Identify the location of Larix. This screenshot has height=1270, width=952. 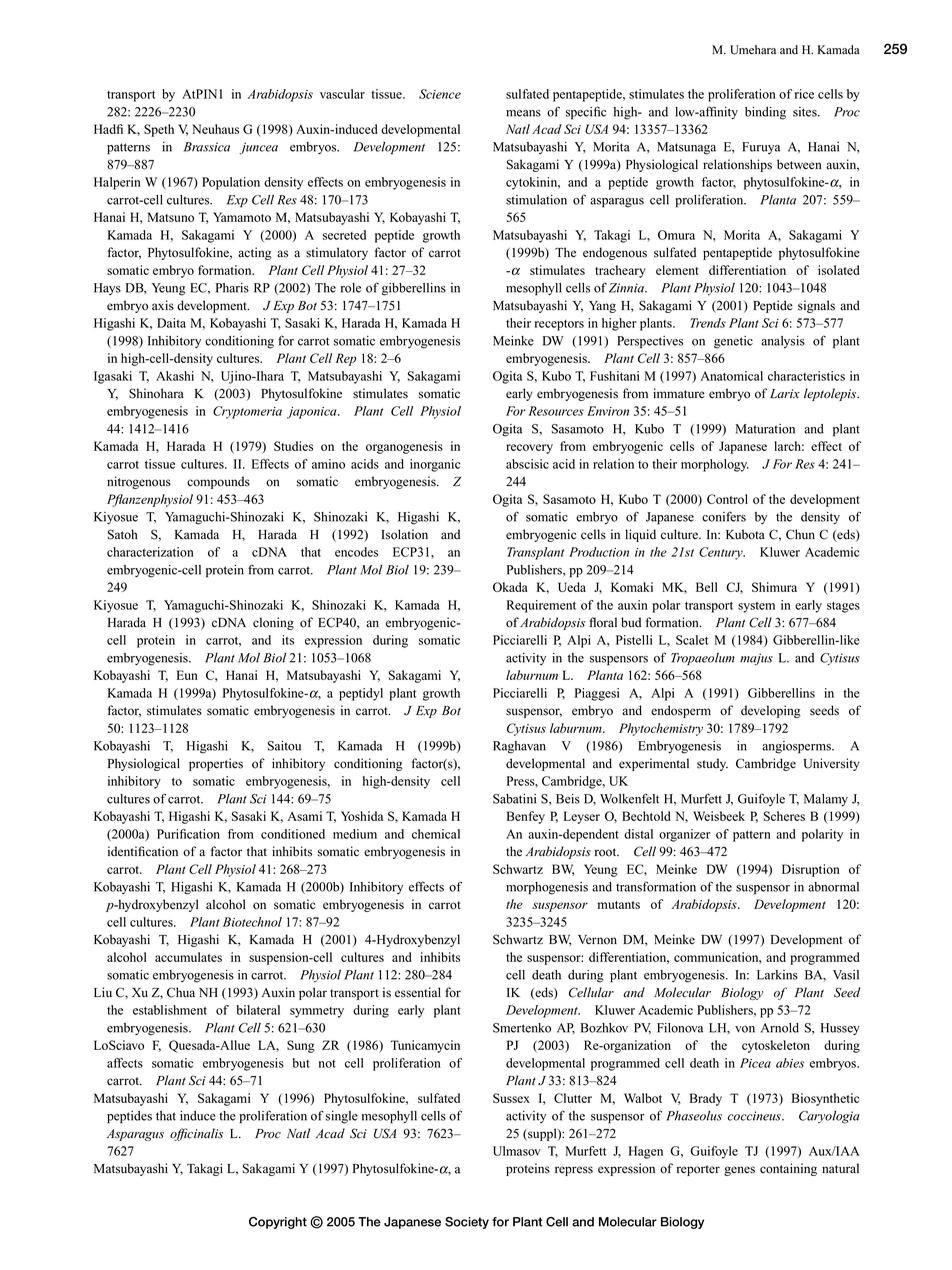
(785, 393).
